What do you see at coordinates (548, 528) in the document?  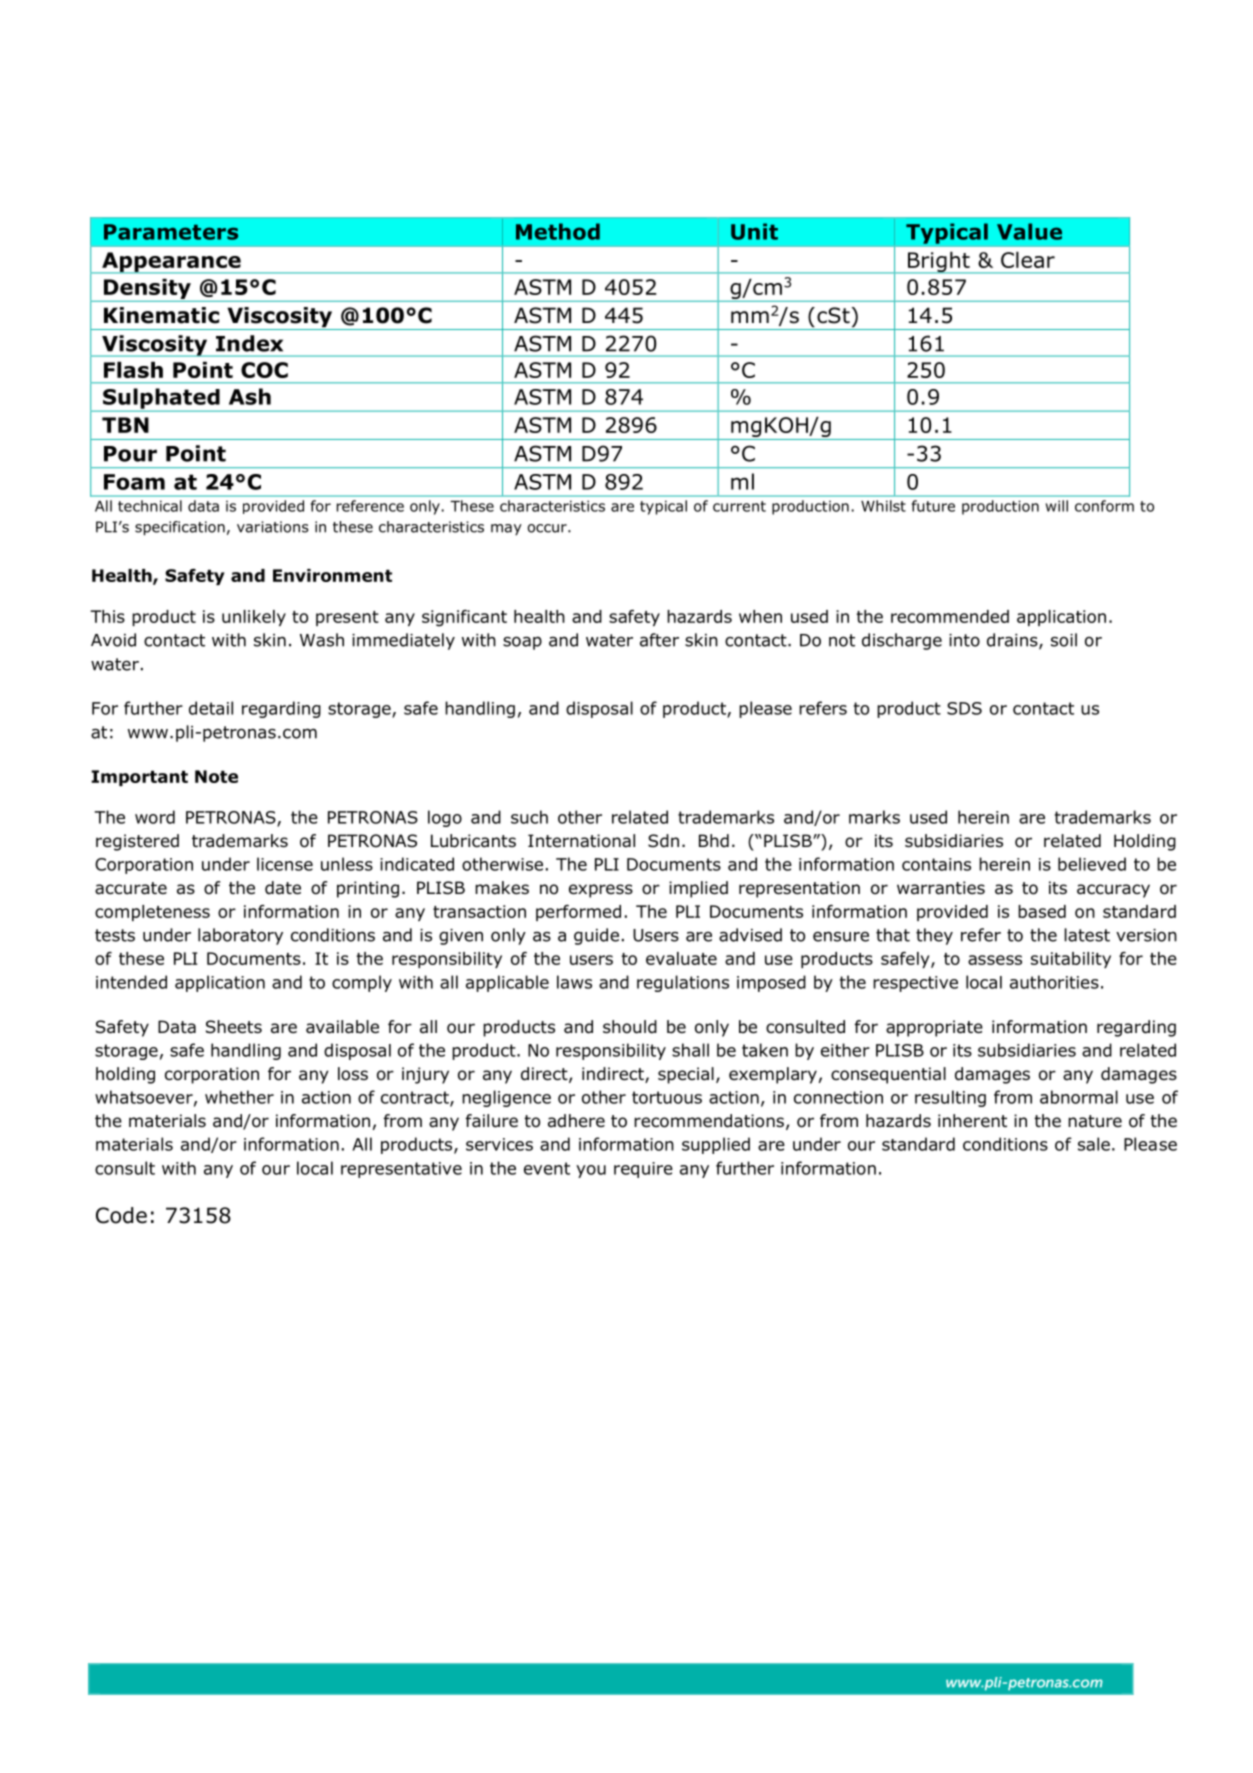 I see `occur` at bounding box center [548, 528].
